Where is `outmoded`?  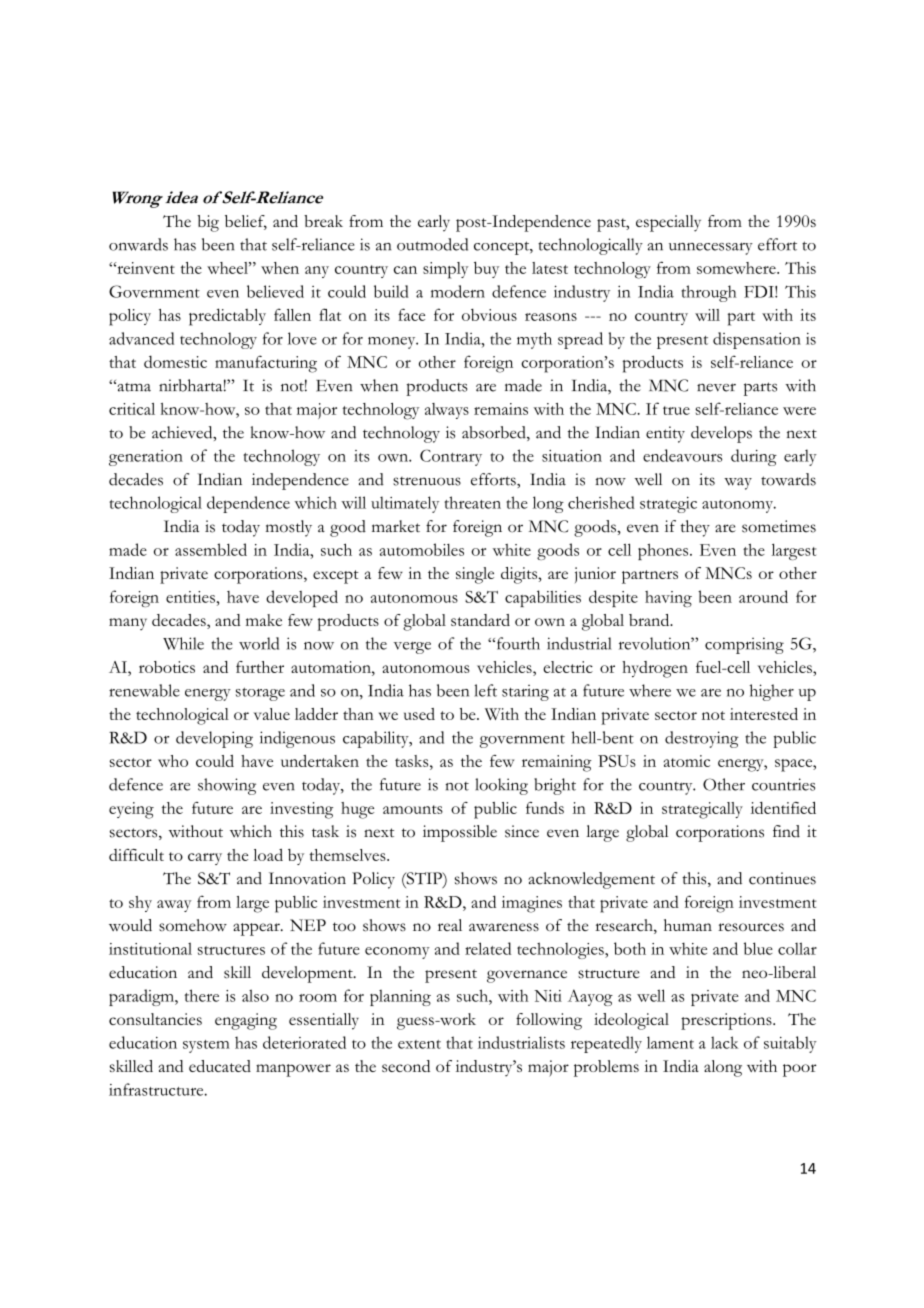 outmoded is located at coordinates (432, 244).
